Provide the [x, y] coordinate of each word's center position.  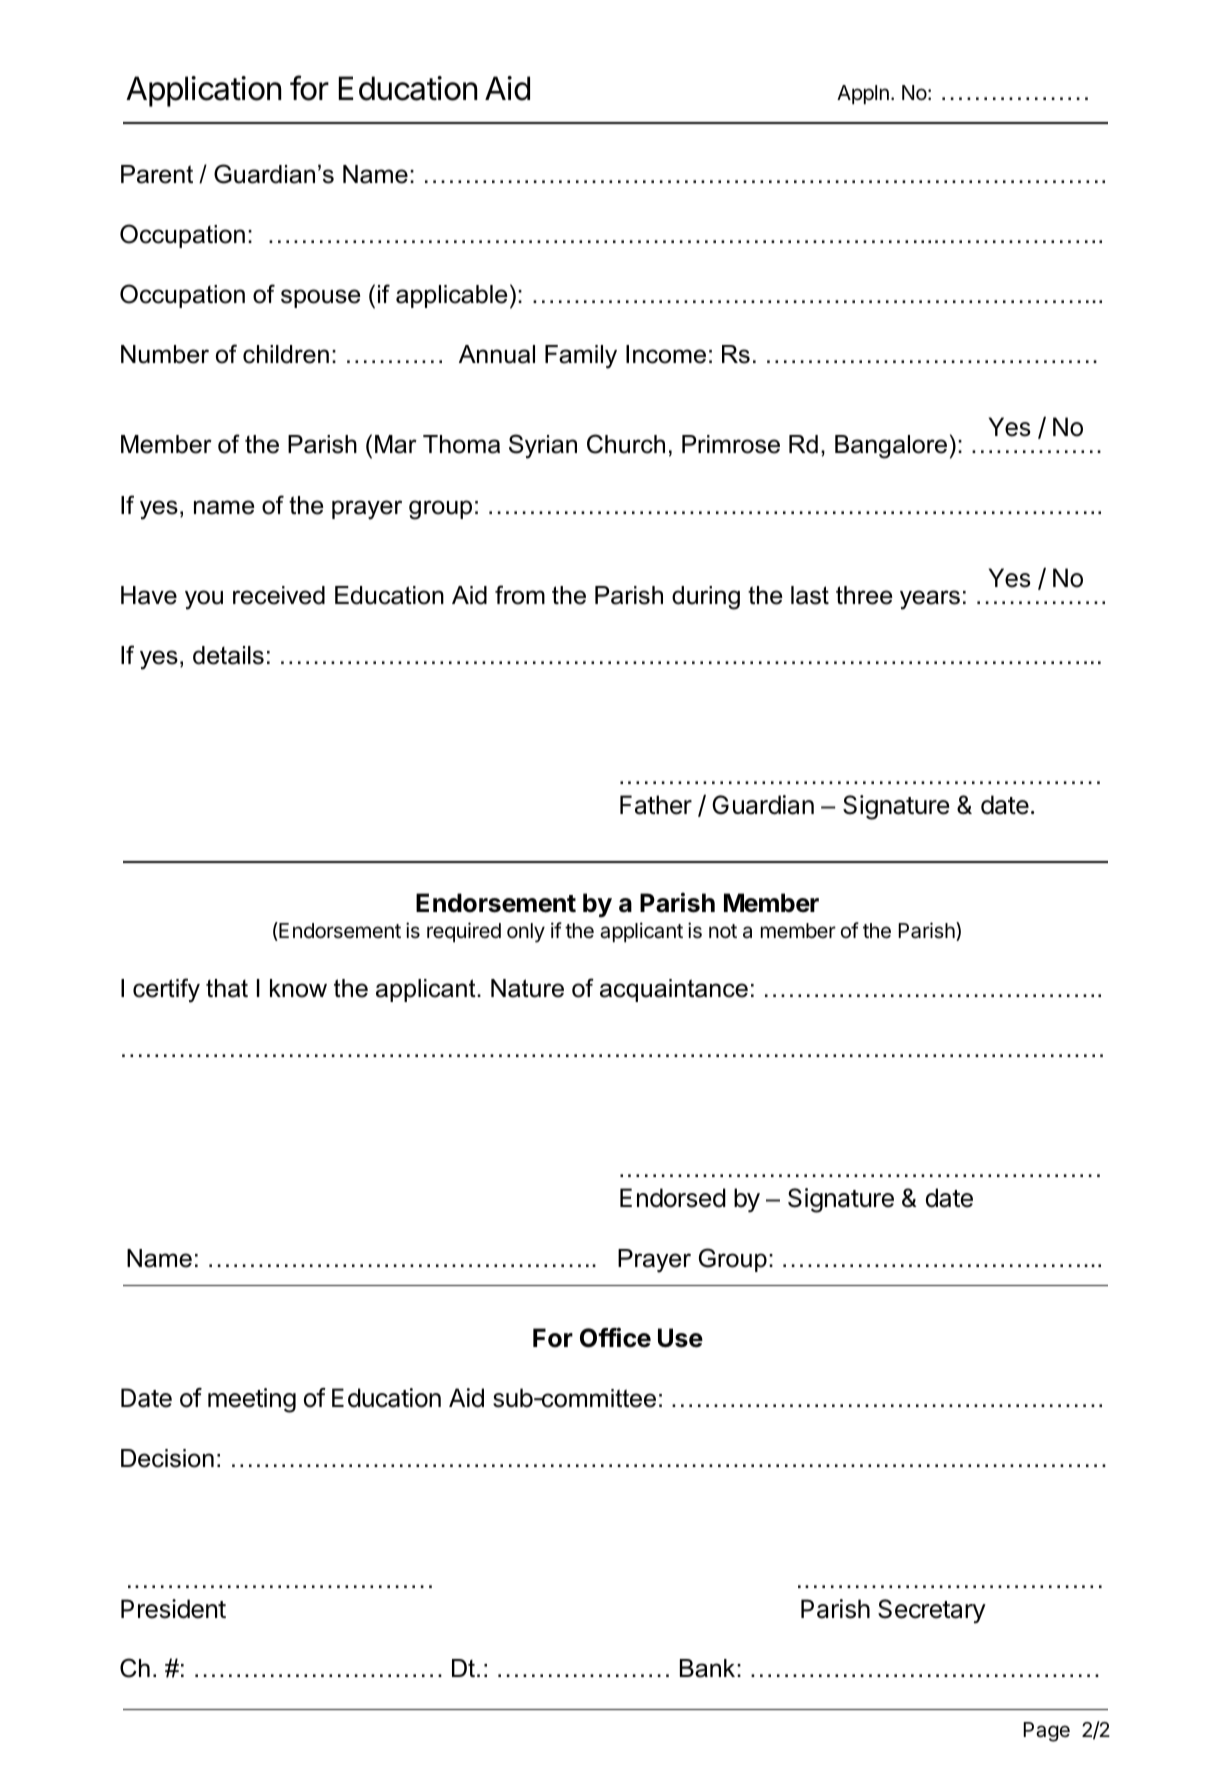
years [930, 600]
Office [615, 1337]
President [173, 1609]
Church [626, 444]
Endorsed [673, 1198]
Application [203, 91]
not [723, 931]
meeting [252, 1400]
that [227, 988]
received [279, 595]
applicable [452, 296]
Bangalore [891, 447]
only [526, 933]
